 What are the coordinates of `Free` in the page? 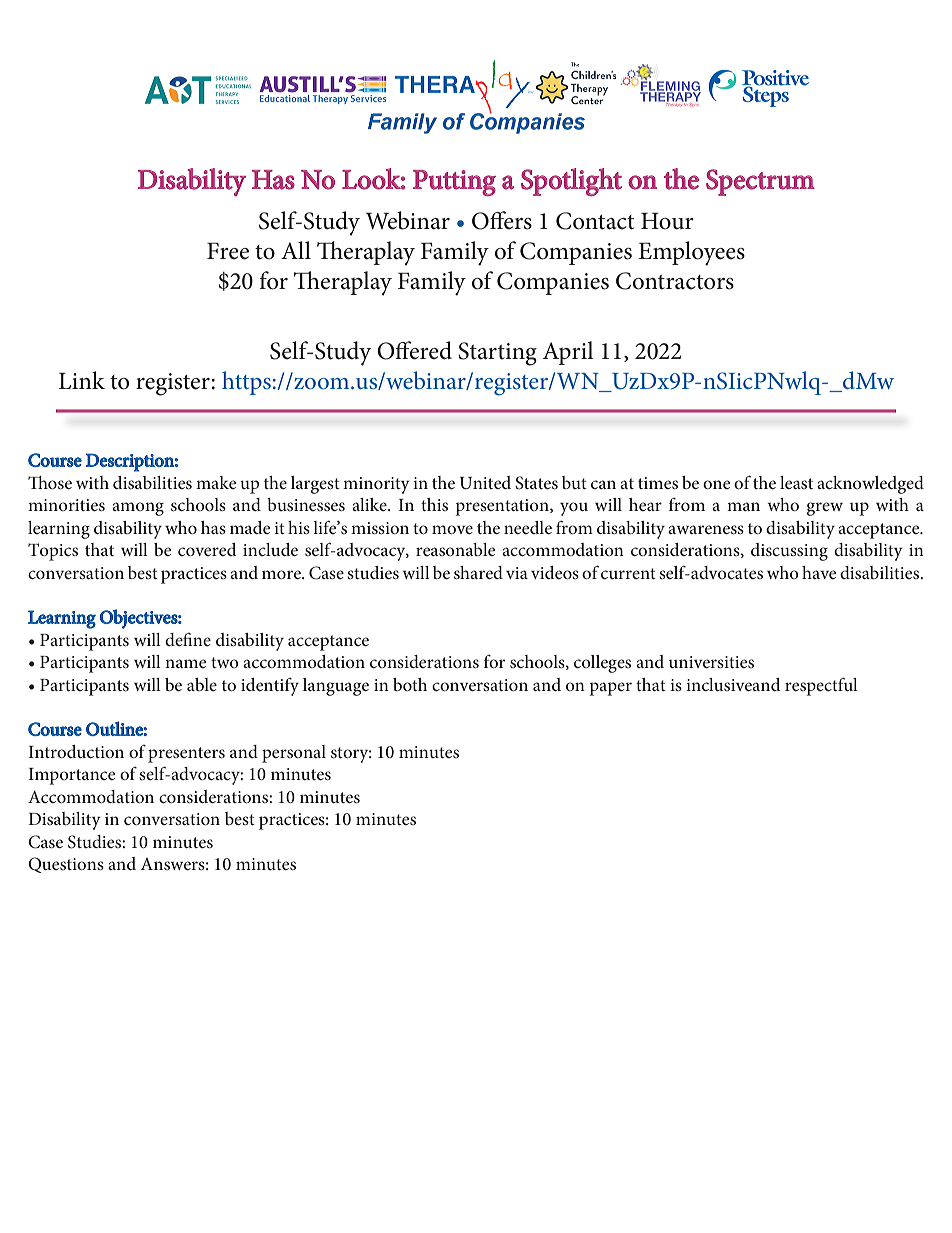 It's located at (228, 251).
